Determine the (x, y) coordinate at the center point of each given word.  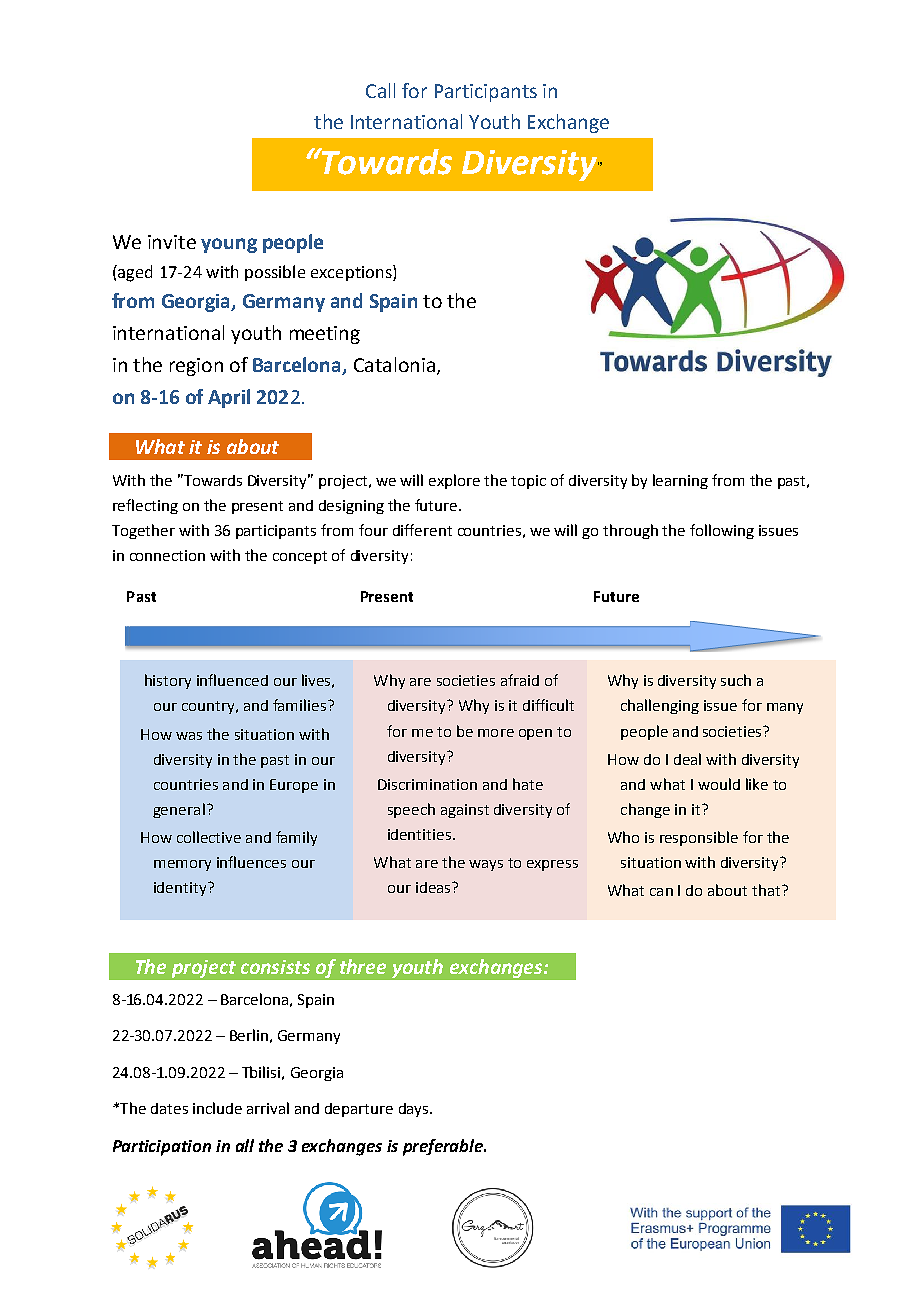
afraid (520, 680)
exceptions (352, 273)
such (736, 680)
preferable (444, 1147)
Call (380, 90)
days (415, 1110)
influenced (232, 680)
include (217, 1108)
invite (172, 242)
